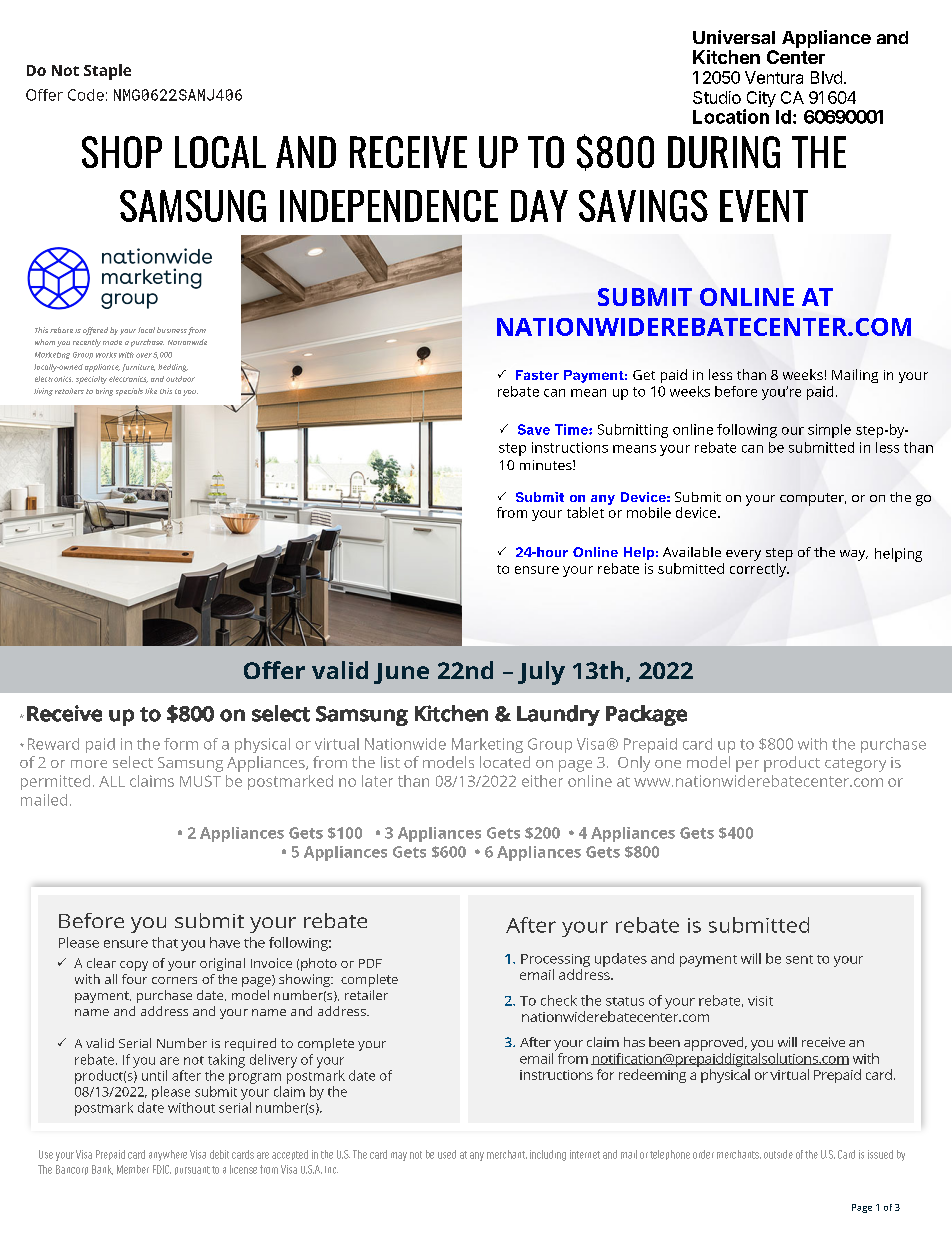 The width and height of the screenshot is (952, 1233). What do you see at coordinates (603, 500) in the screenshot?
I see `any` at bounding box center [603, 500].
